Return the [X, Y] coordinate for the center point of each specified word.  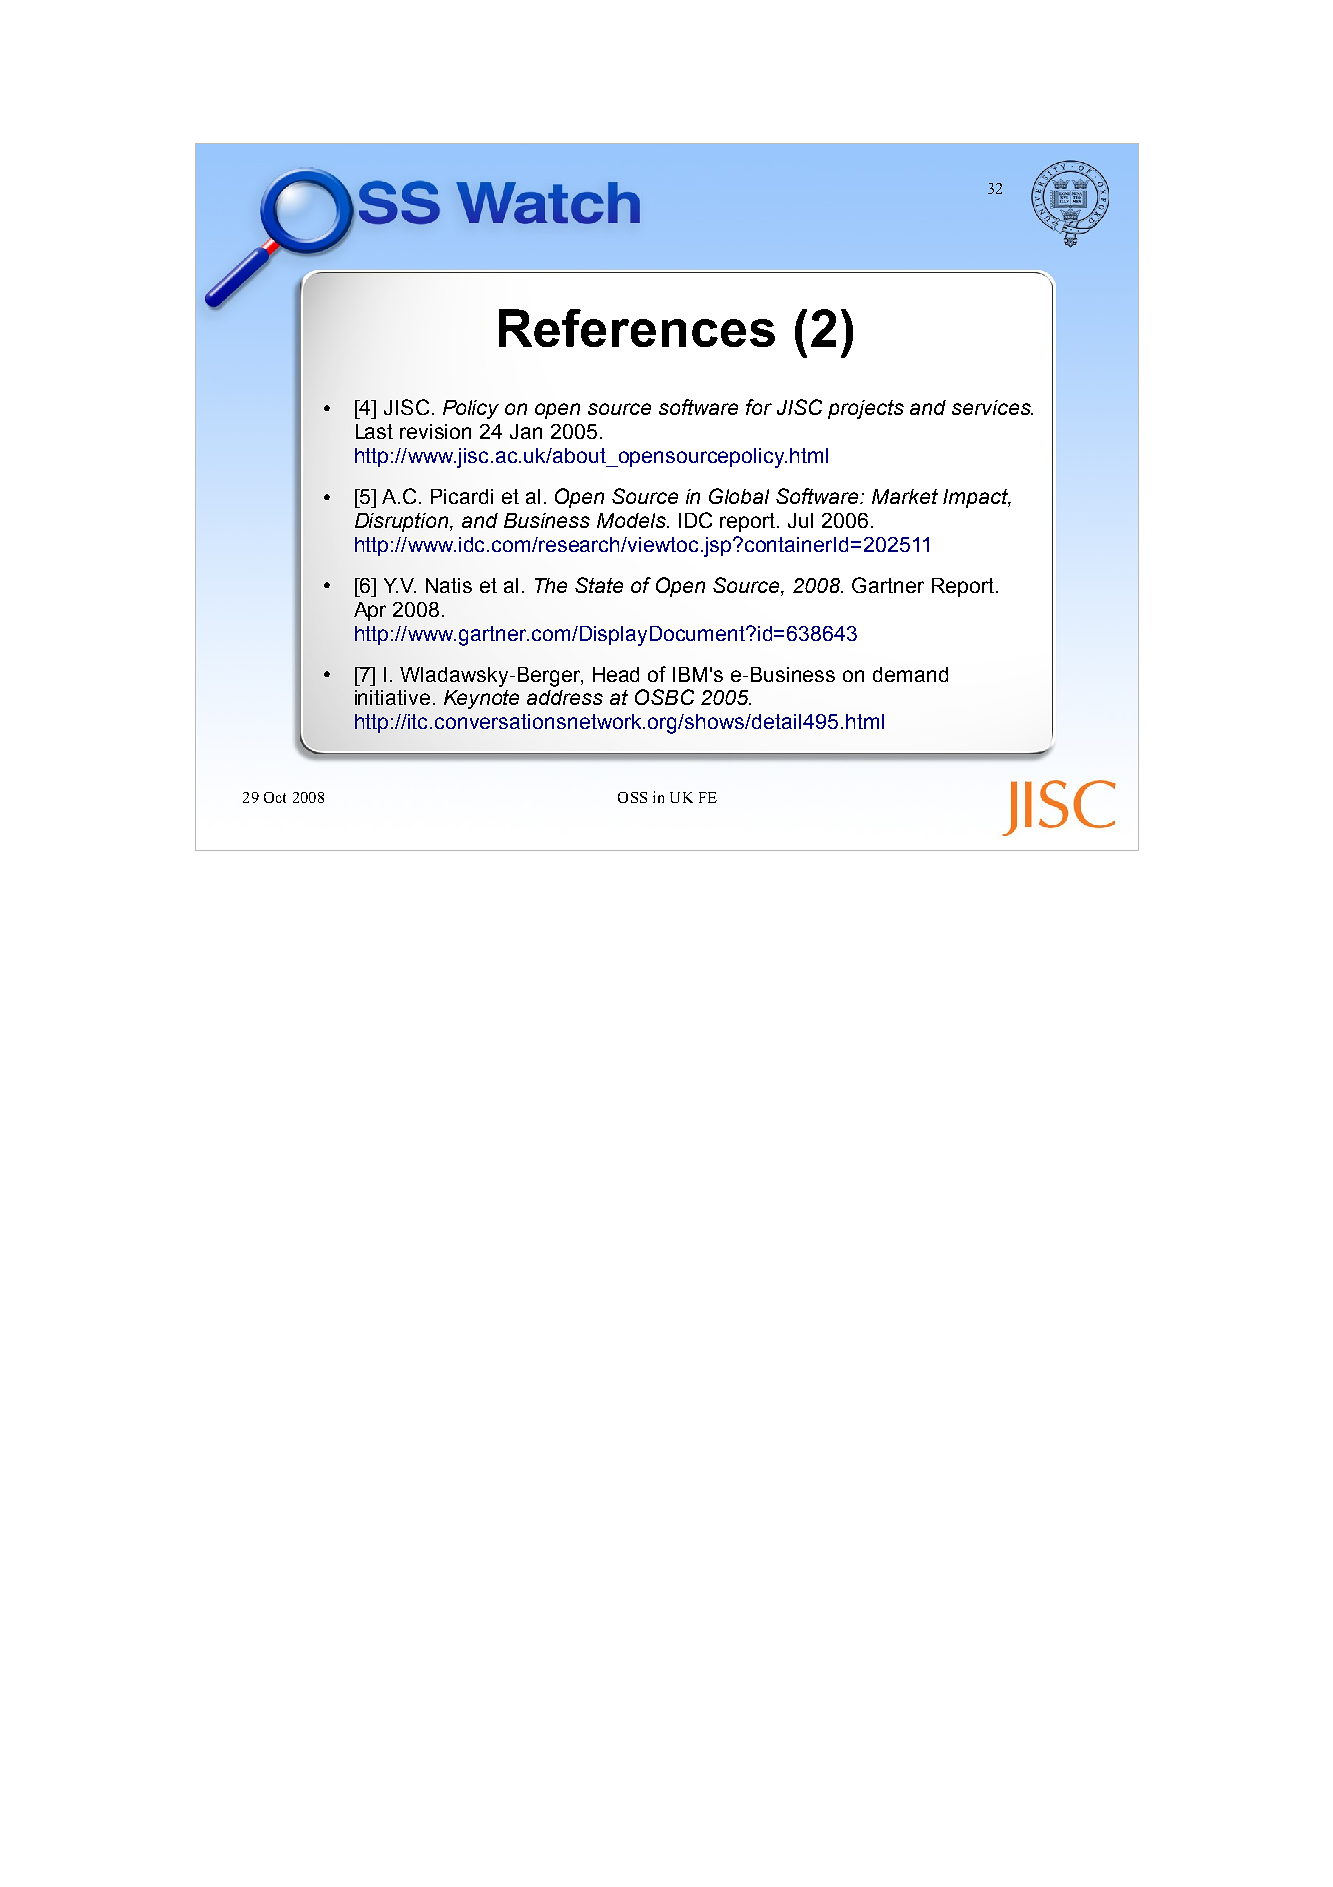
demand [910, 674]
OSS [632, 797]
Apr [370, 611]
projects [866, 409]
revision [435, 431]
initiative [392, 697]
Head [616, 674]
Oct [275, 797]
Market [905, 496]
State [599, 585]
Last [374, 431]
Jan [526, 431]
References [637, 328]
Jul [800, 520]
